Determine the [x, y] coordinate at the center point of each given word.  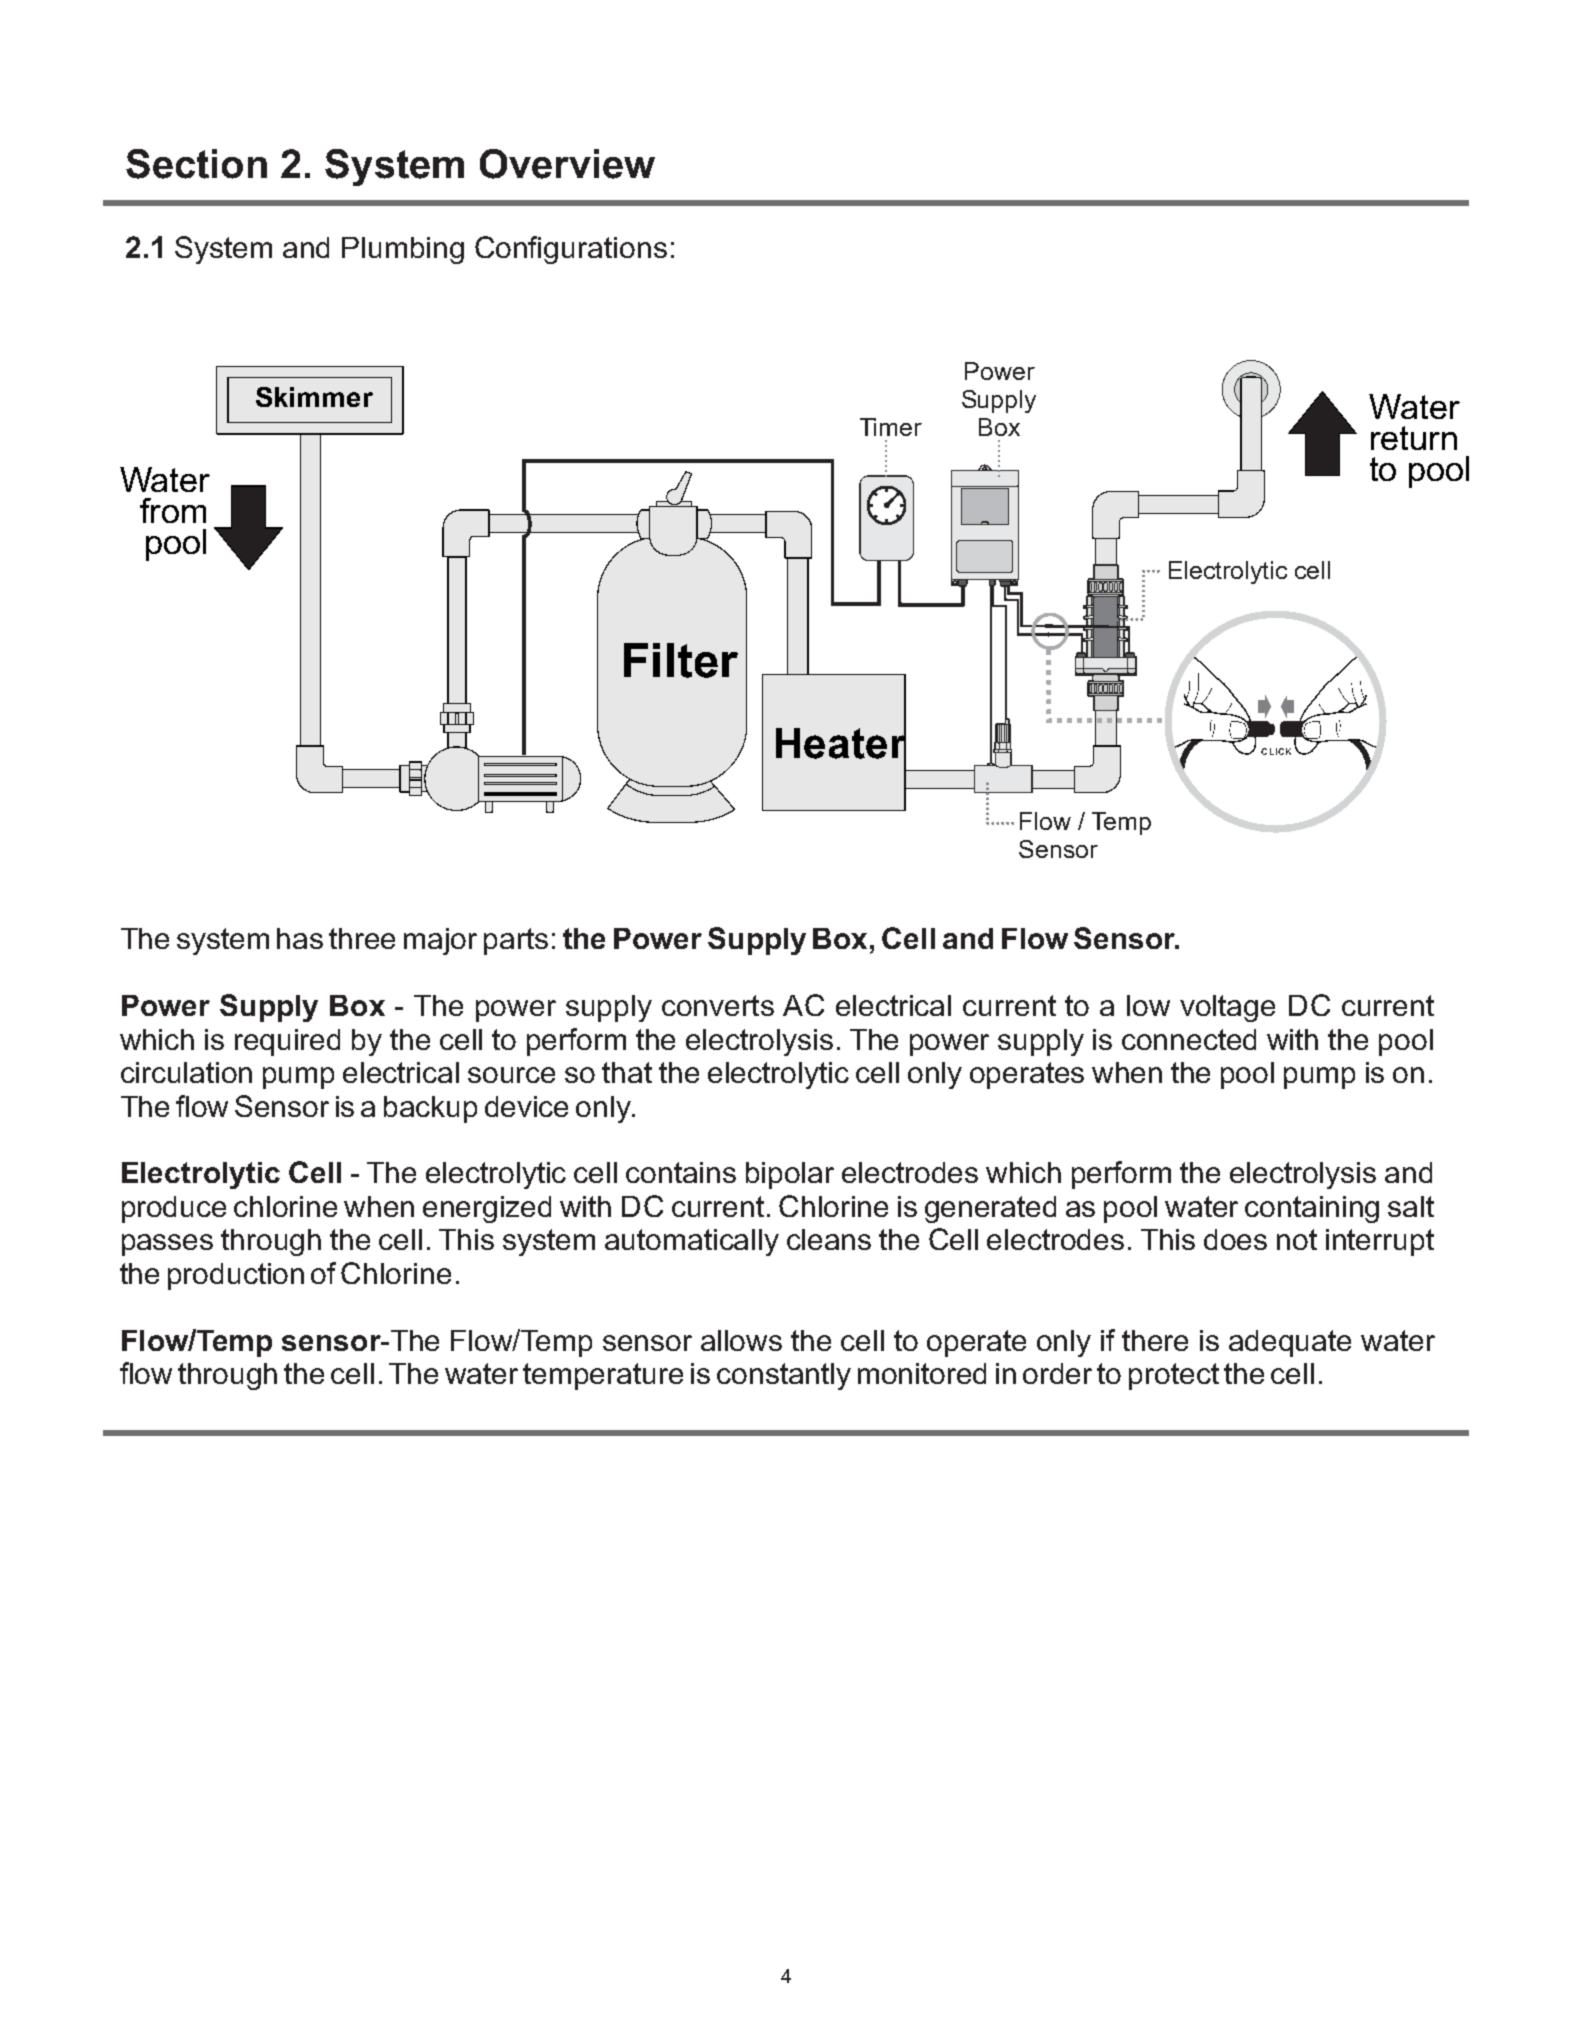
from [173, 510]
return [1414, 438]
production [236, 1276]
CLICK [1276, 751]
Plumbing [403, 250]
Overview [567, 164]
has [300, 938]
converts [718, 1005]
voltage [1227, 1008]
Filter [681, 660]
